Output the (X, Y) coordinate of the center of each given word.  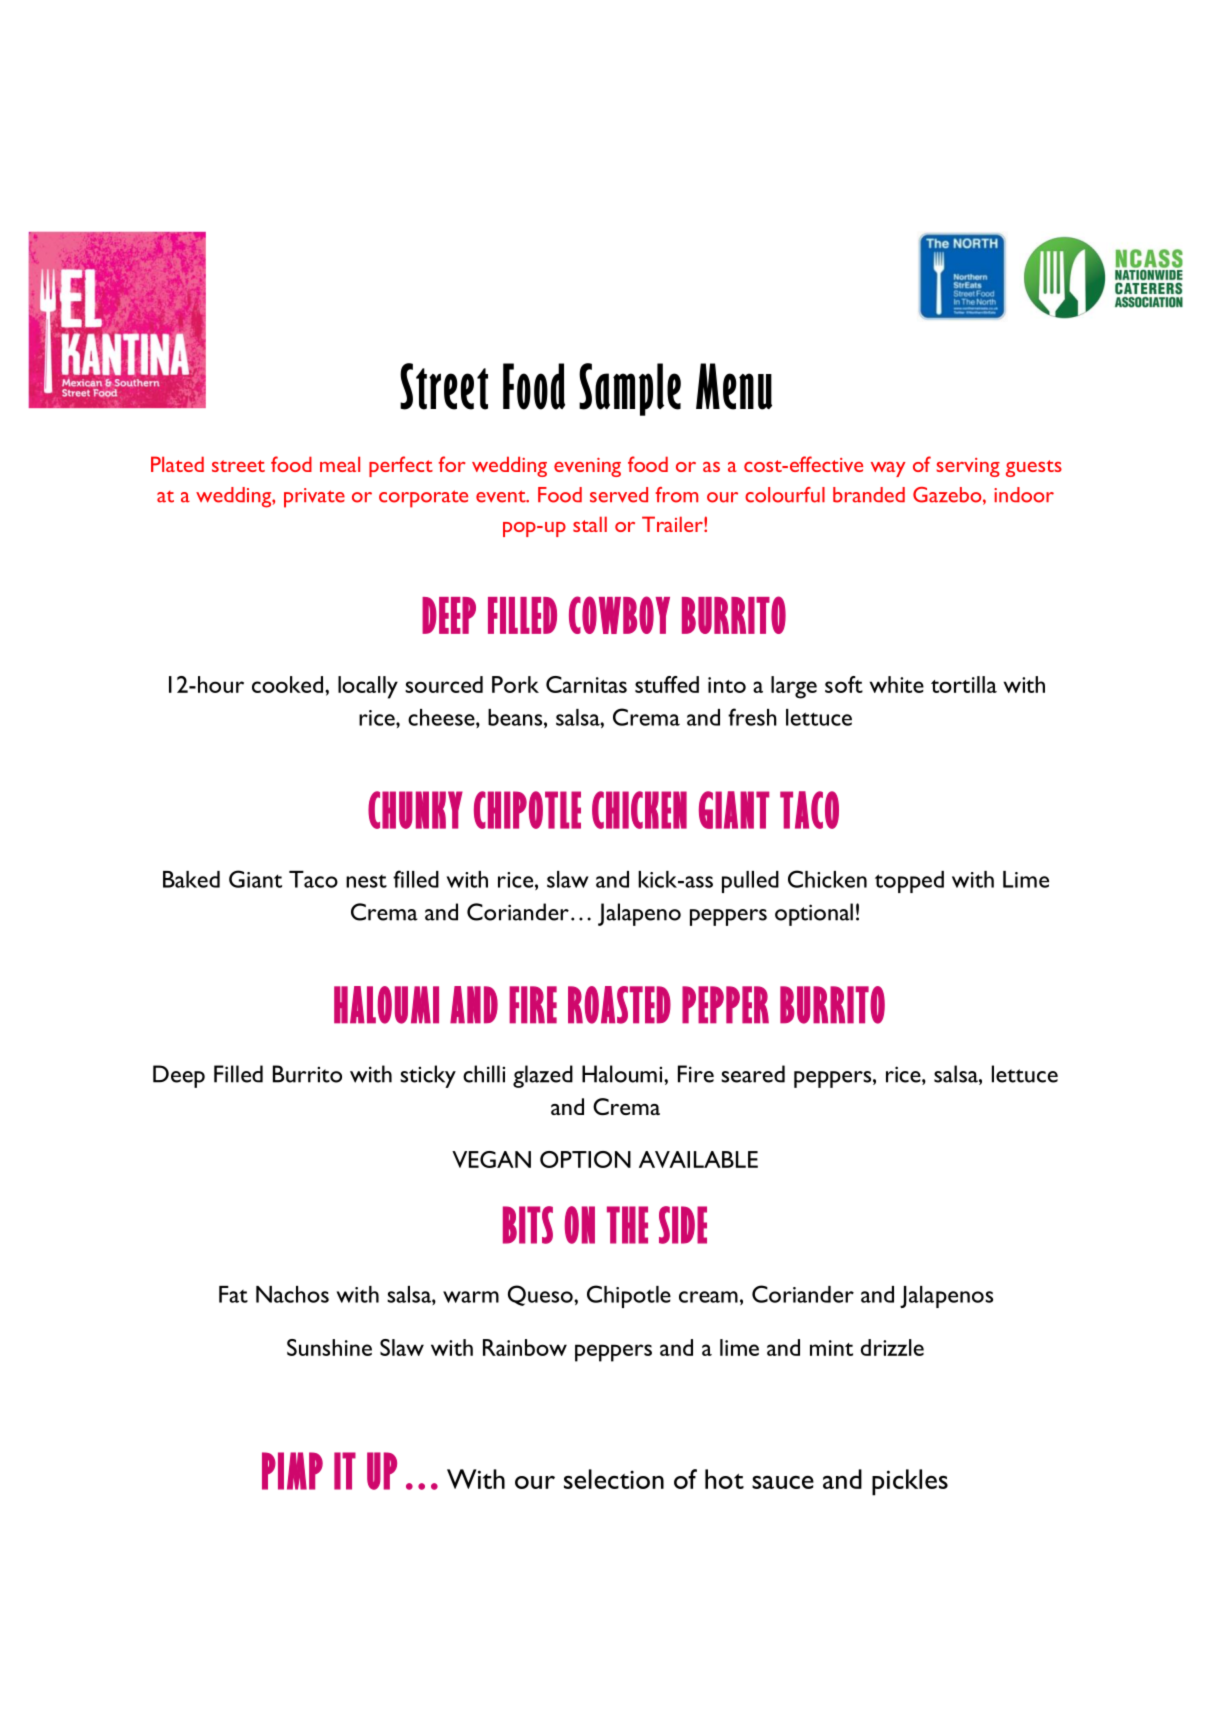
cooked (287, 684)
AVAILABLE (698, 1159)
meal (340, 464)
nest (366, 881)
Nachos (292, 1294)
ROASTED (619, 1005)
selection (614, 1479)
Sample (630, 389)
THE (627, 1225)
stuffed (667, 684)
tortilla (964, 684)
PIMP (292, 1471)
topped (909, 882)
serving (968, 467)
